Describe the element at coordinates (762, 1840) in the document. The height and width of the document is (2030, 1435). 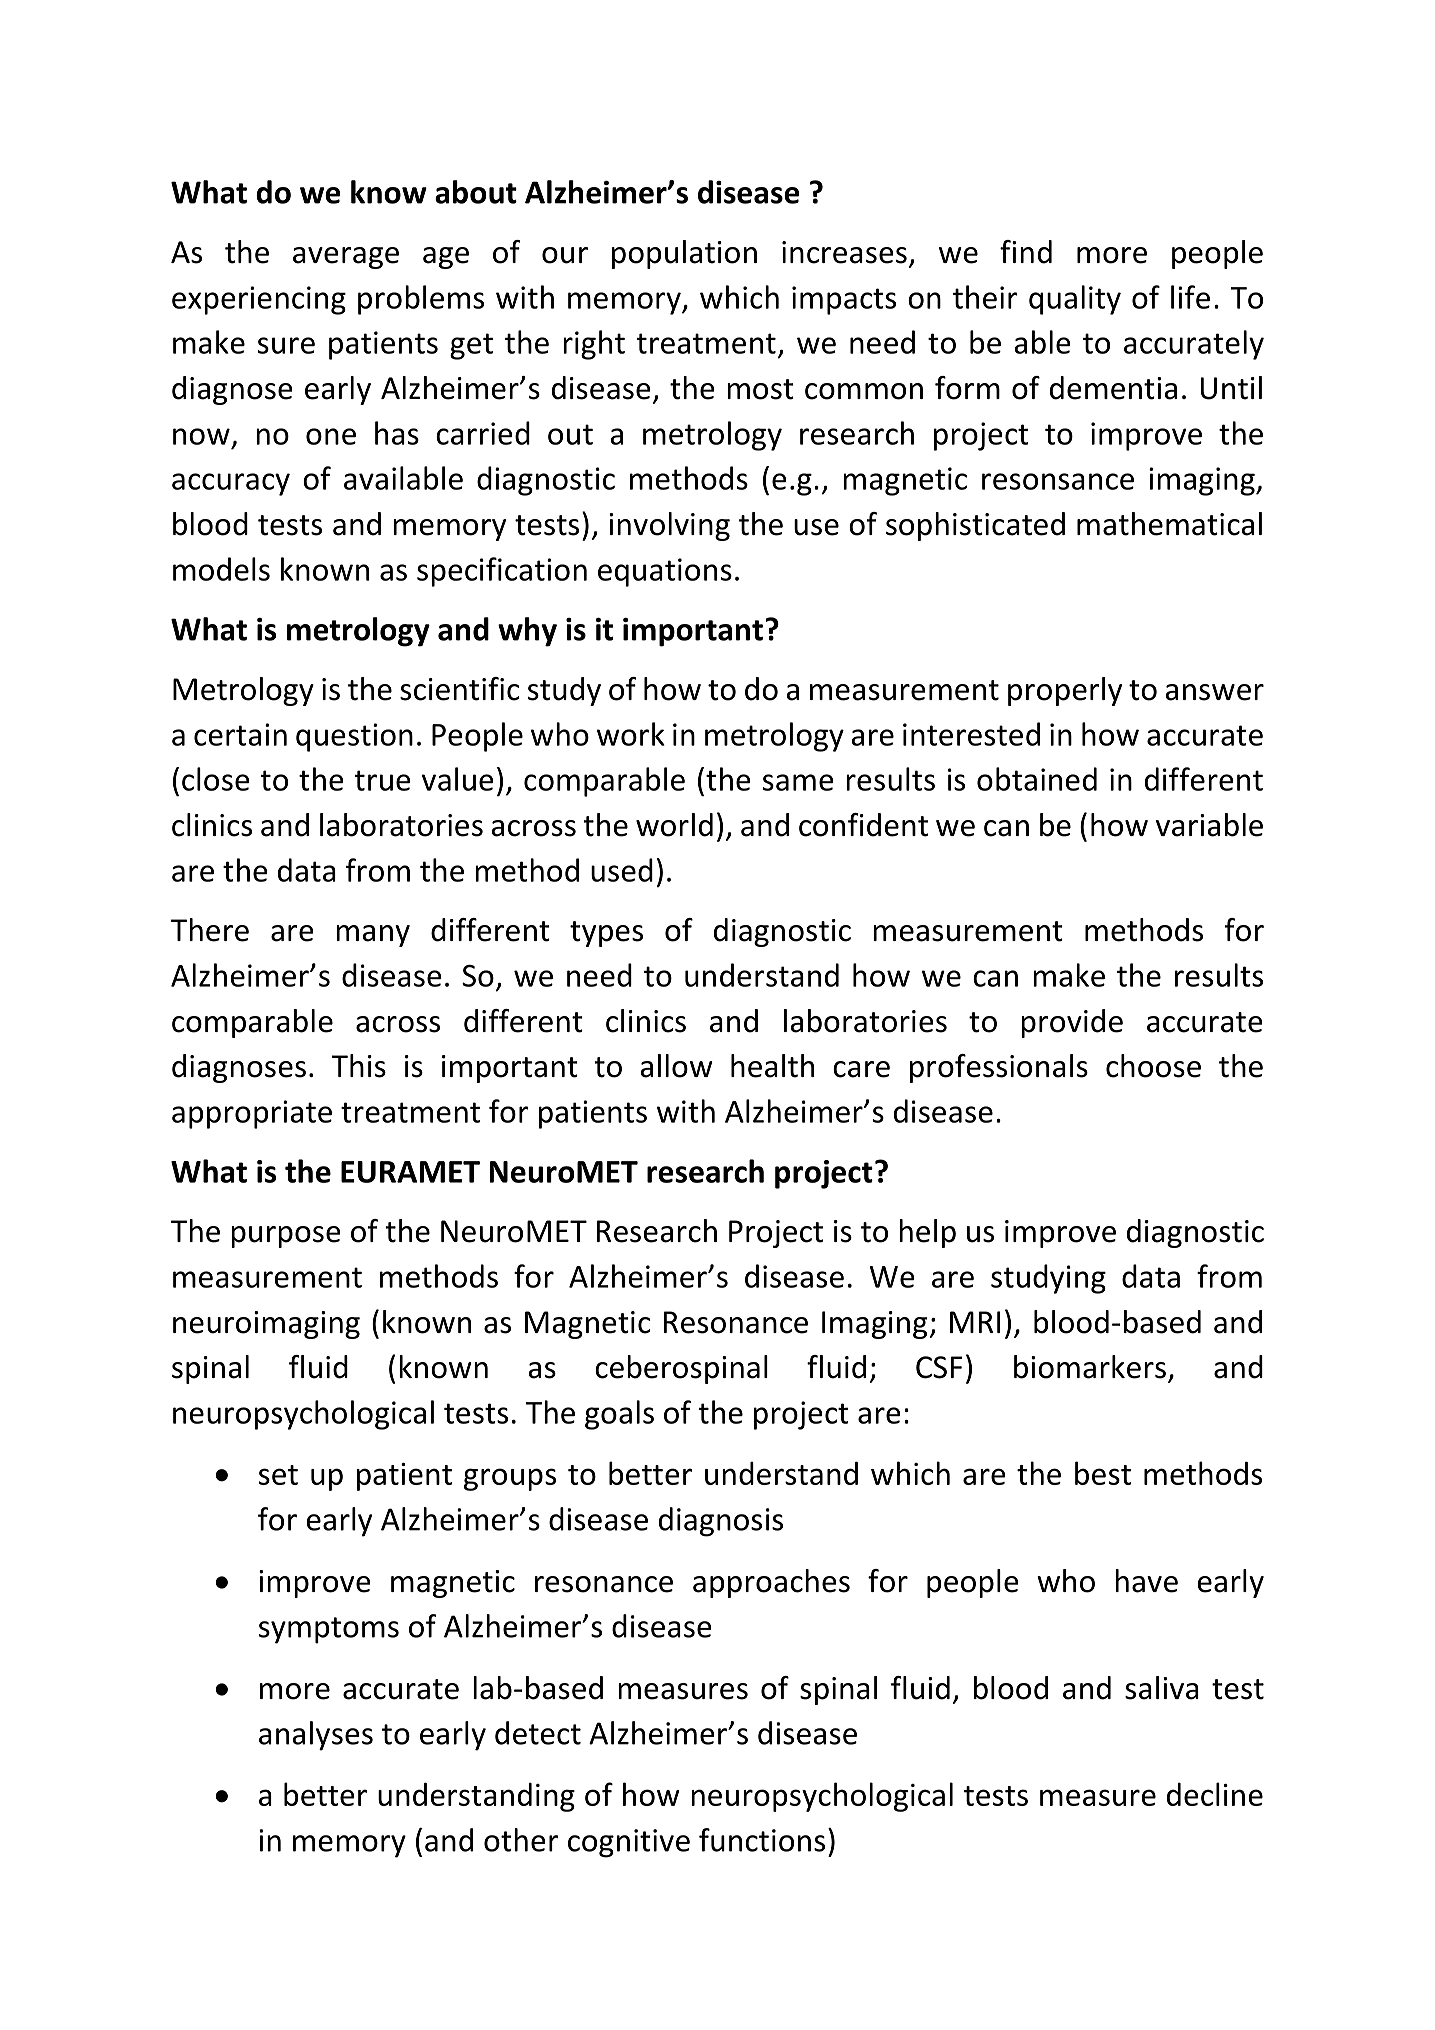
I see `functions` at that location.
